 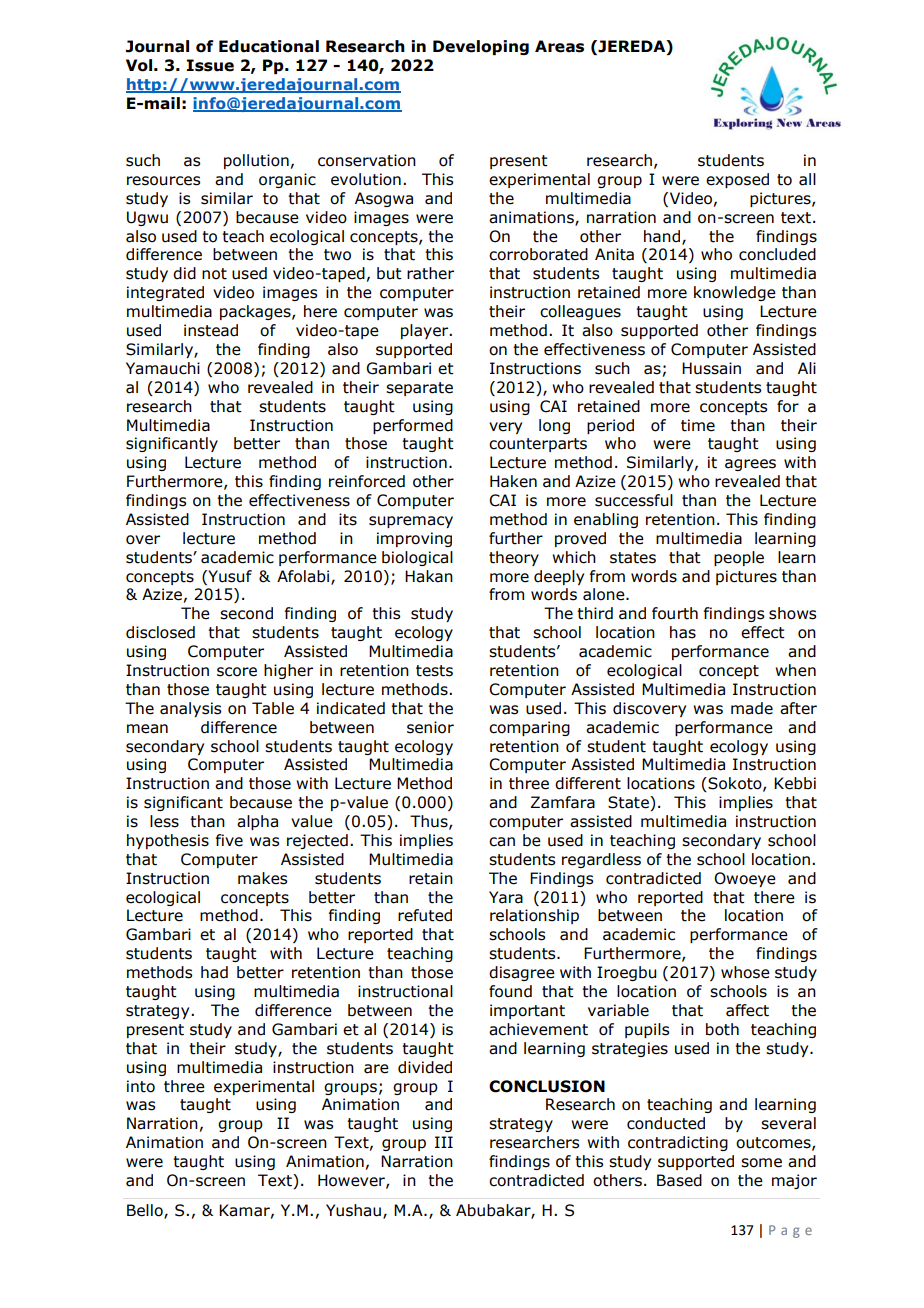 I want to click on Developing, so click(x=481, y=47).
